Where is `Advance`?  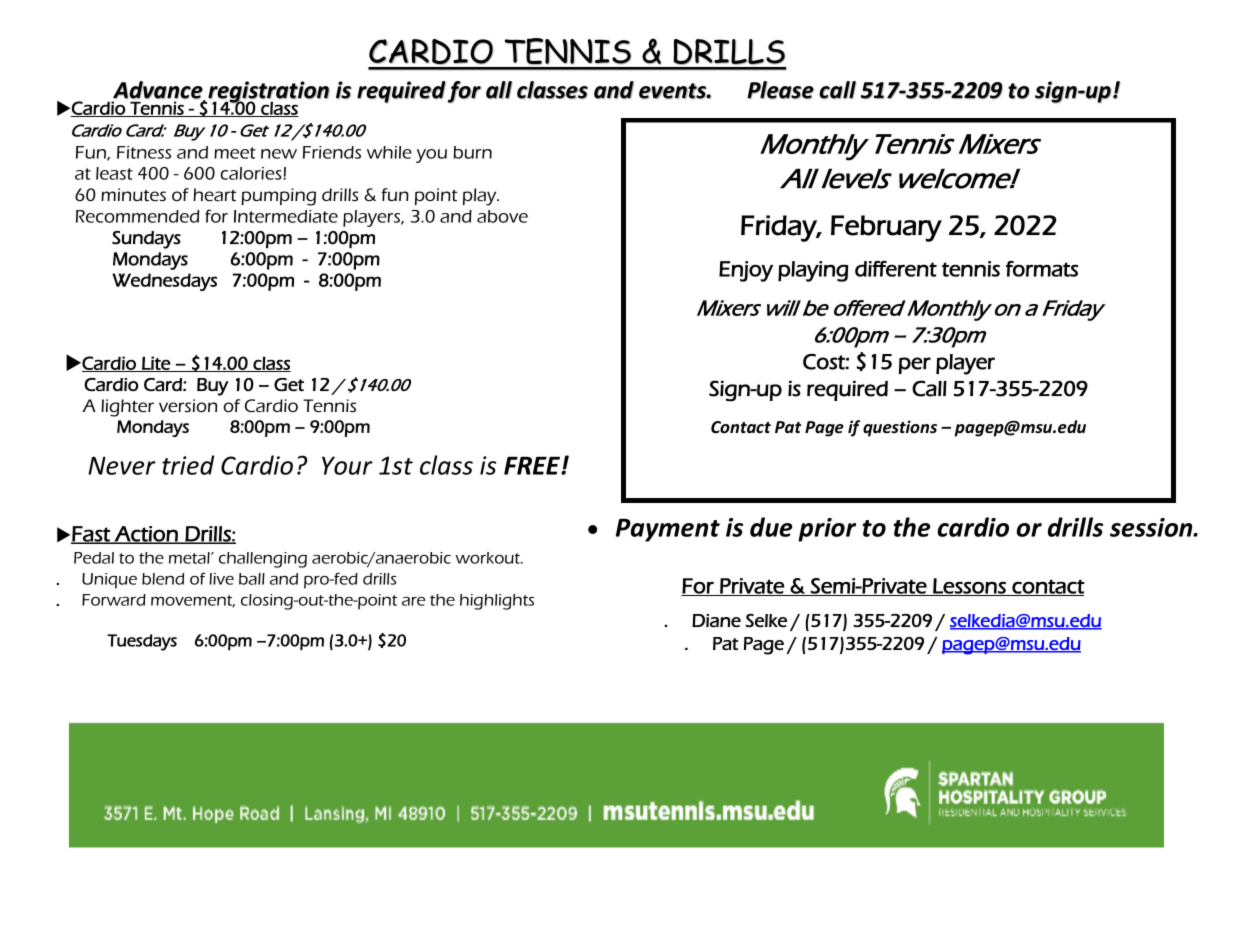
Advance is located at coordinates (159, 91).
